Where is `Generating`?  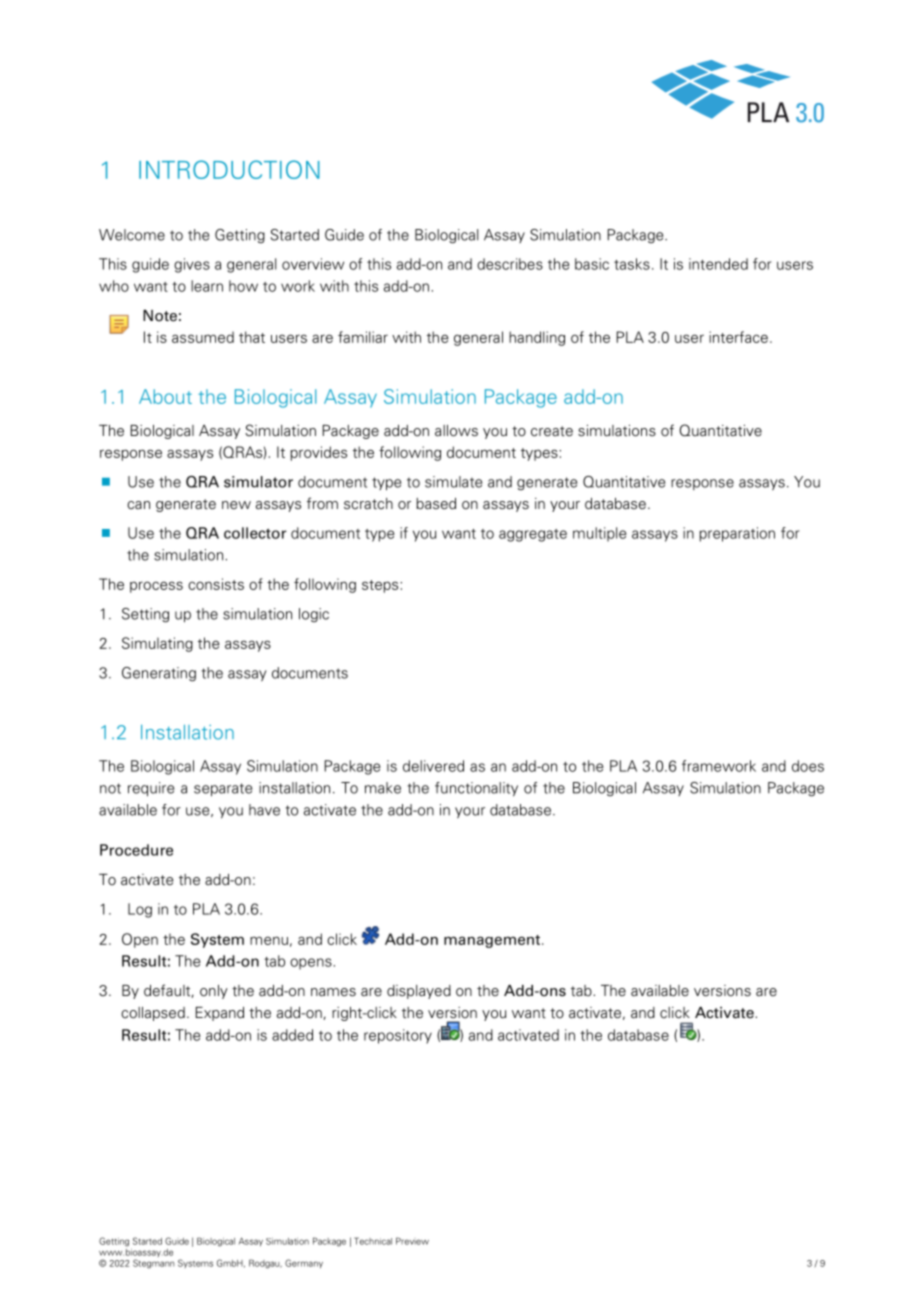
Generating is located at coordinates (159, 674).
